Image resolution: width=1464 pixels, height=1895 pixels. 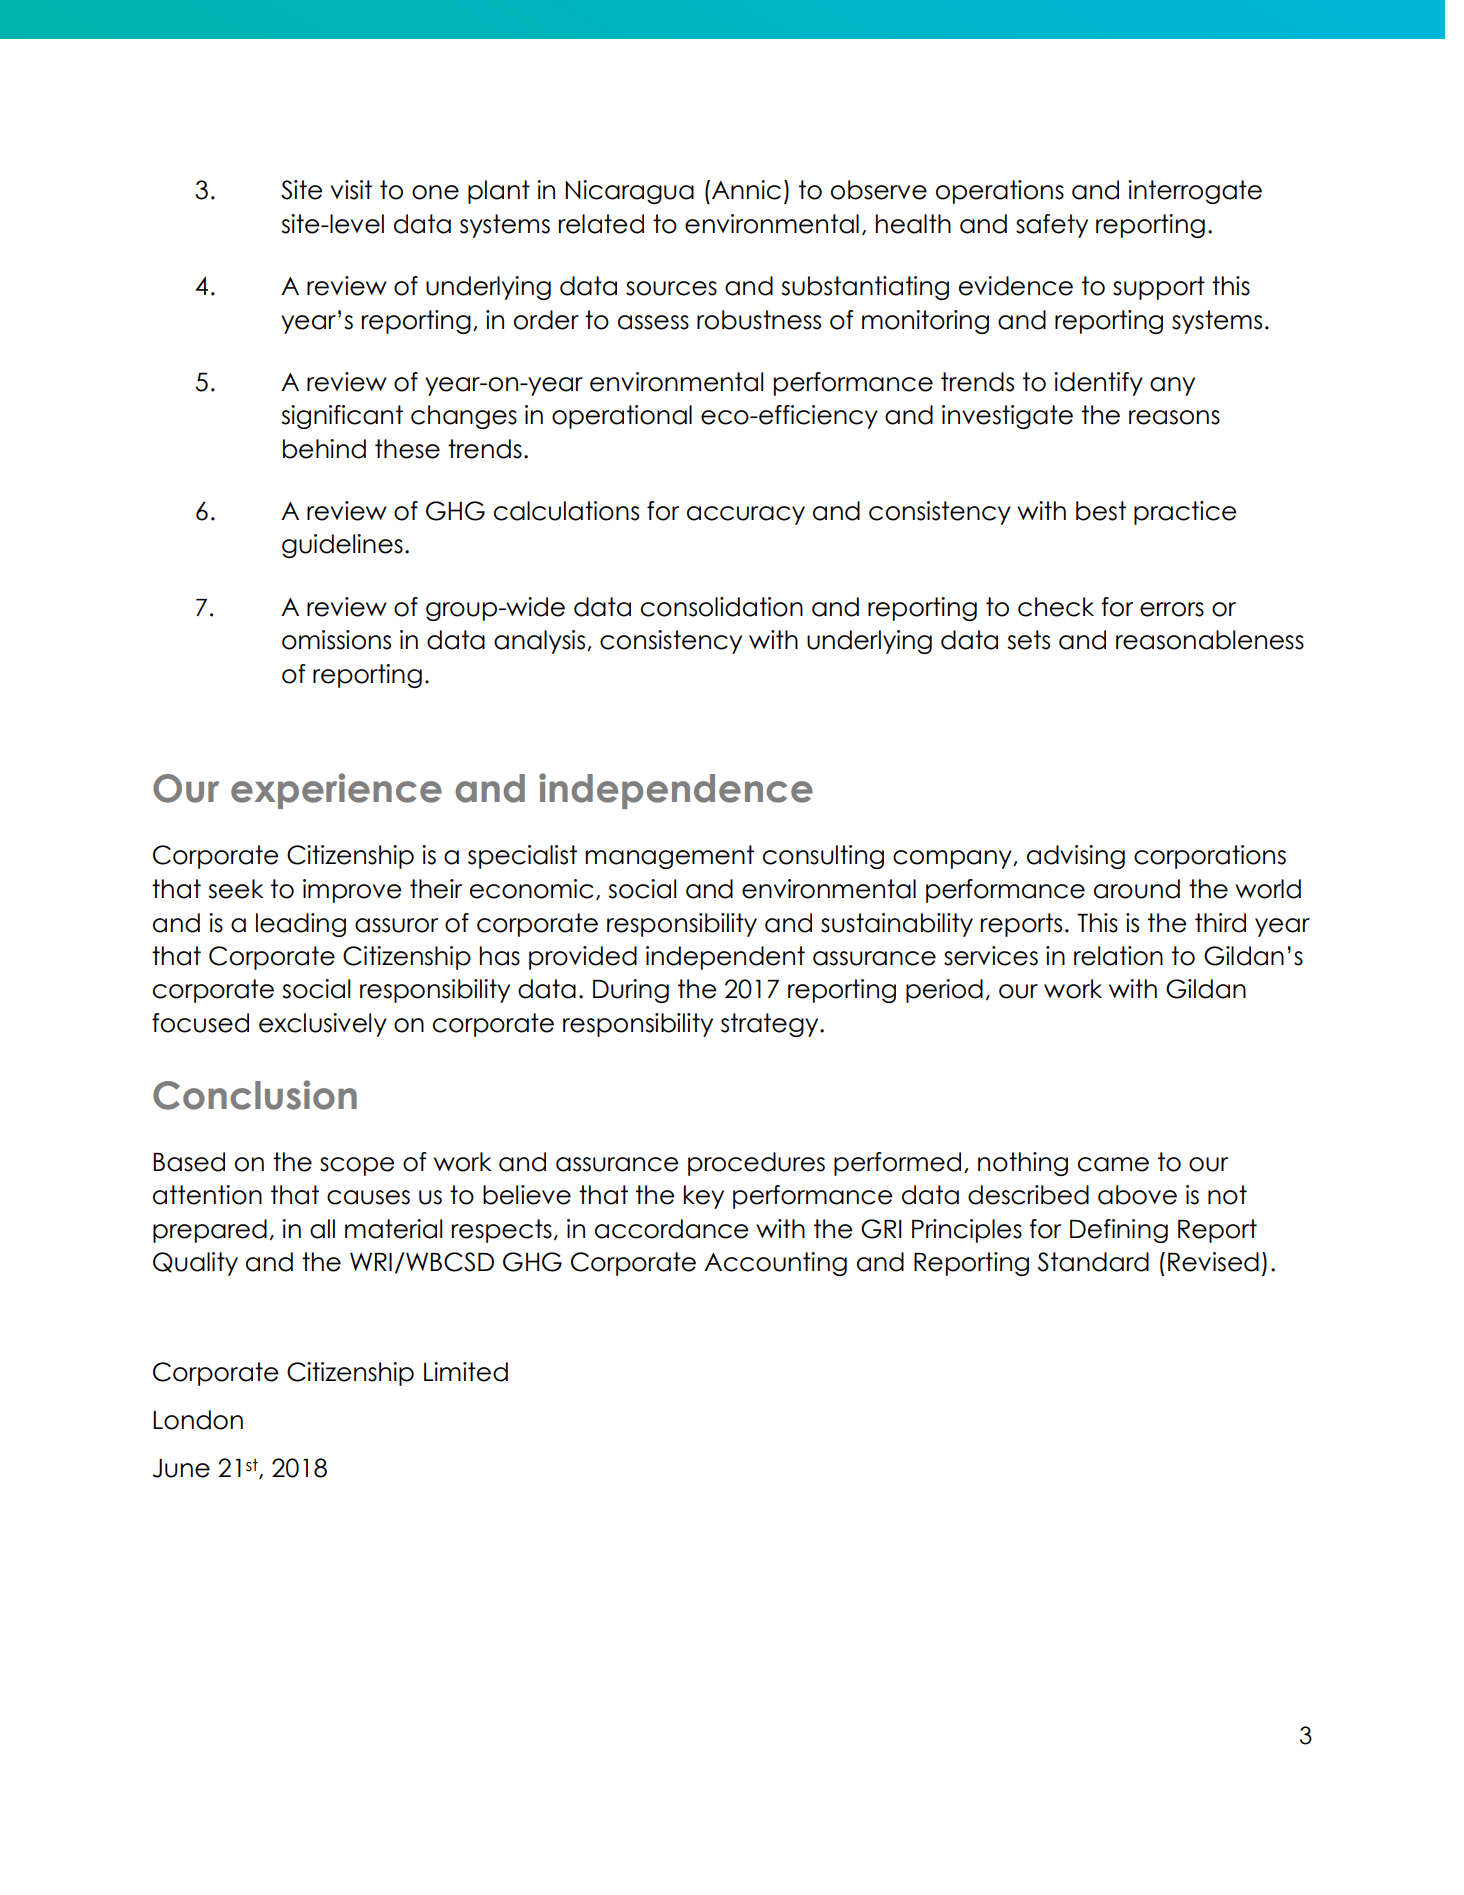 I want to click on relation, so click(x=1118, y=956).
